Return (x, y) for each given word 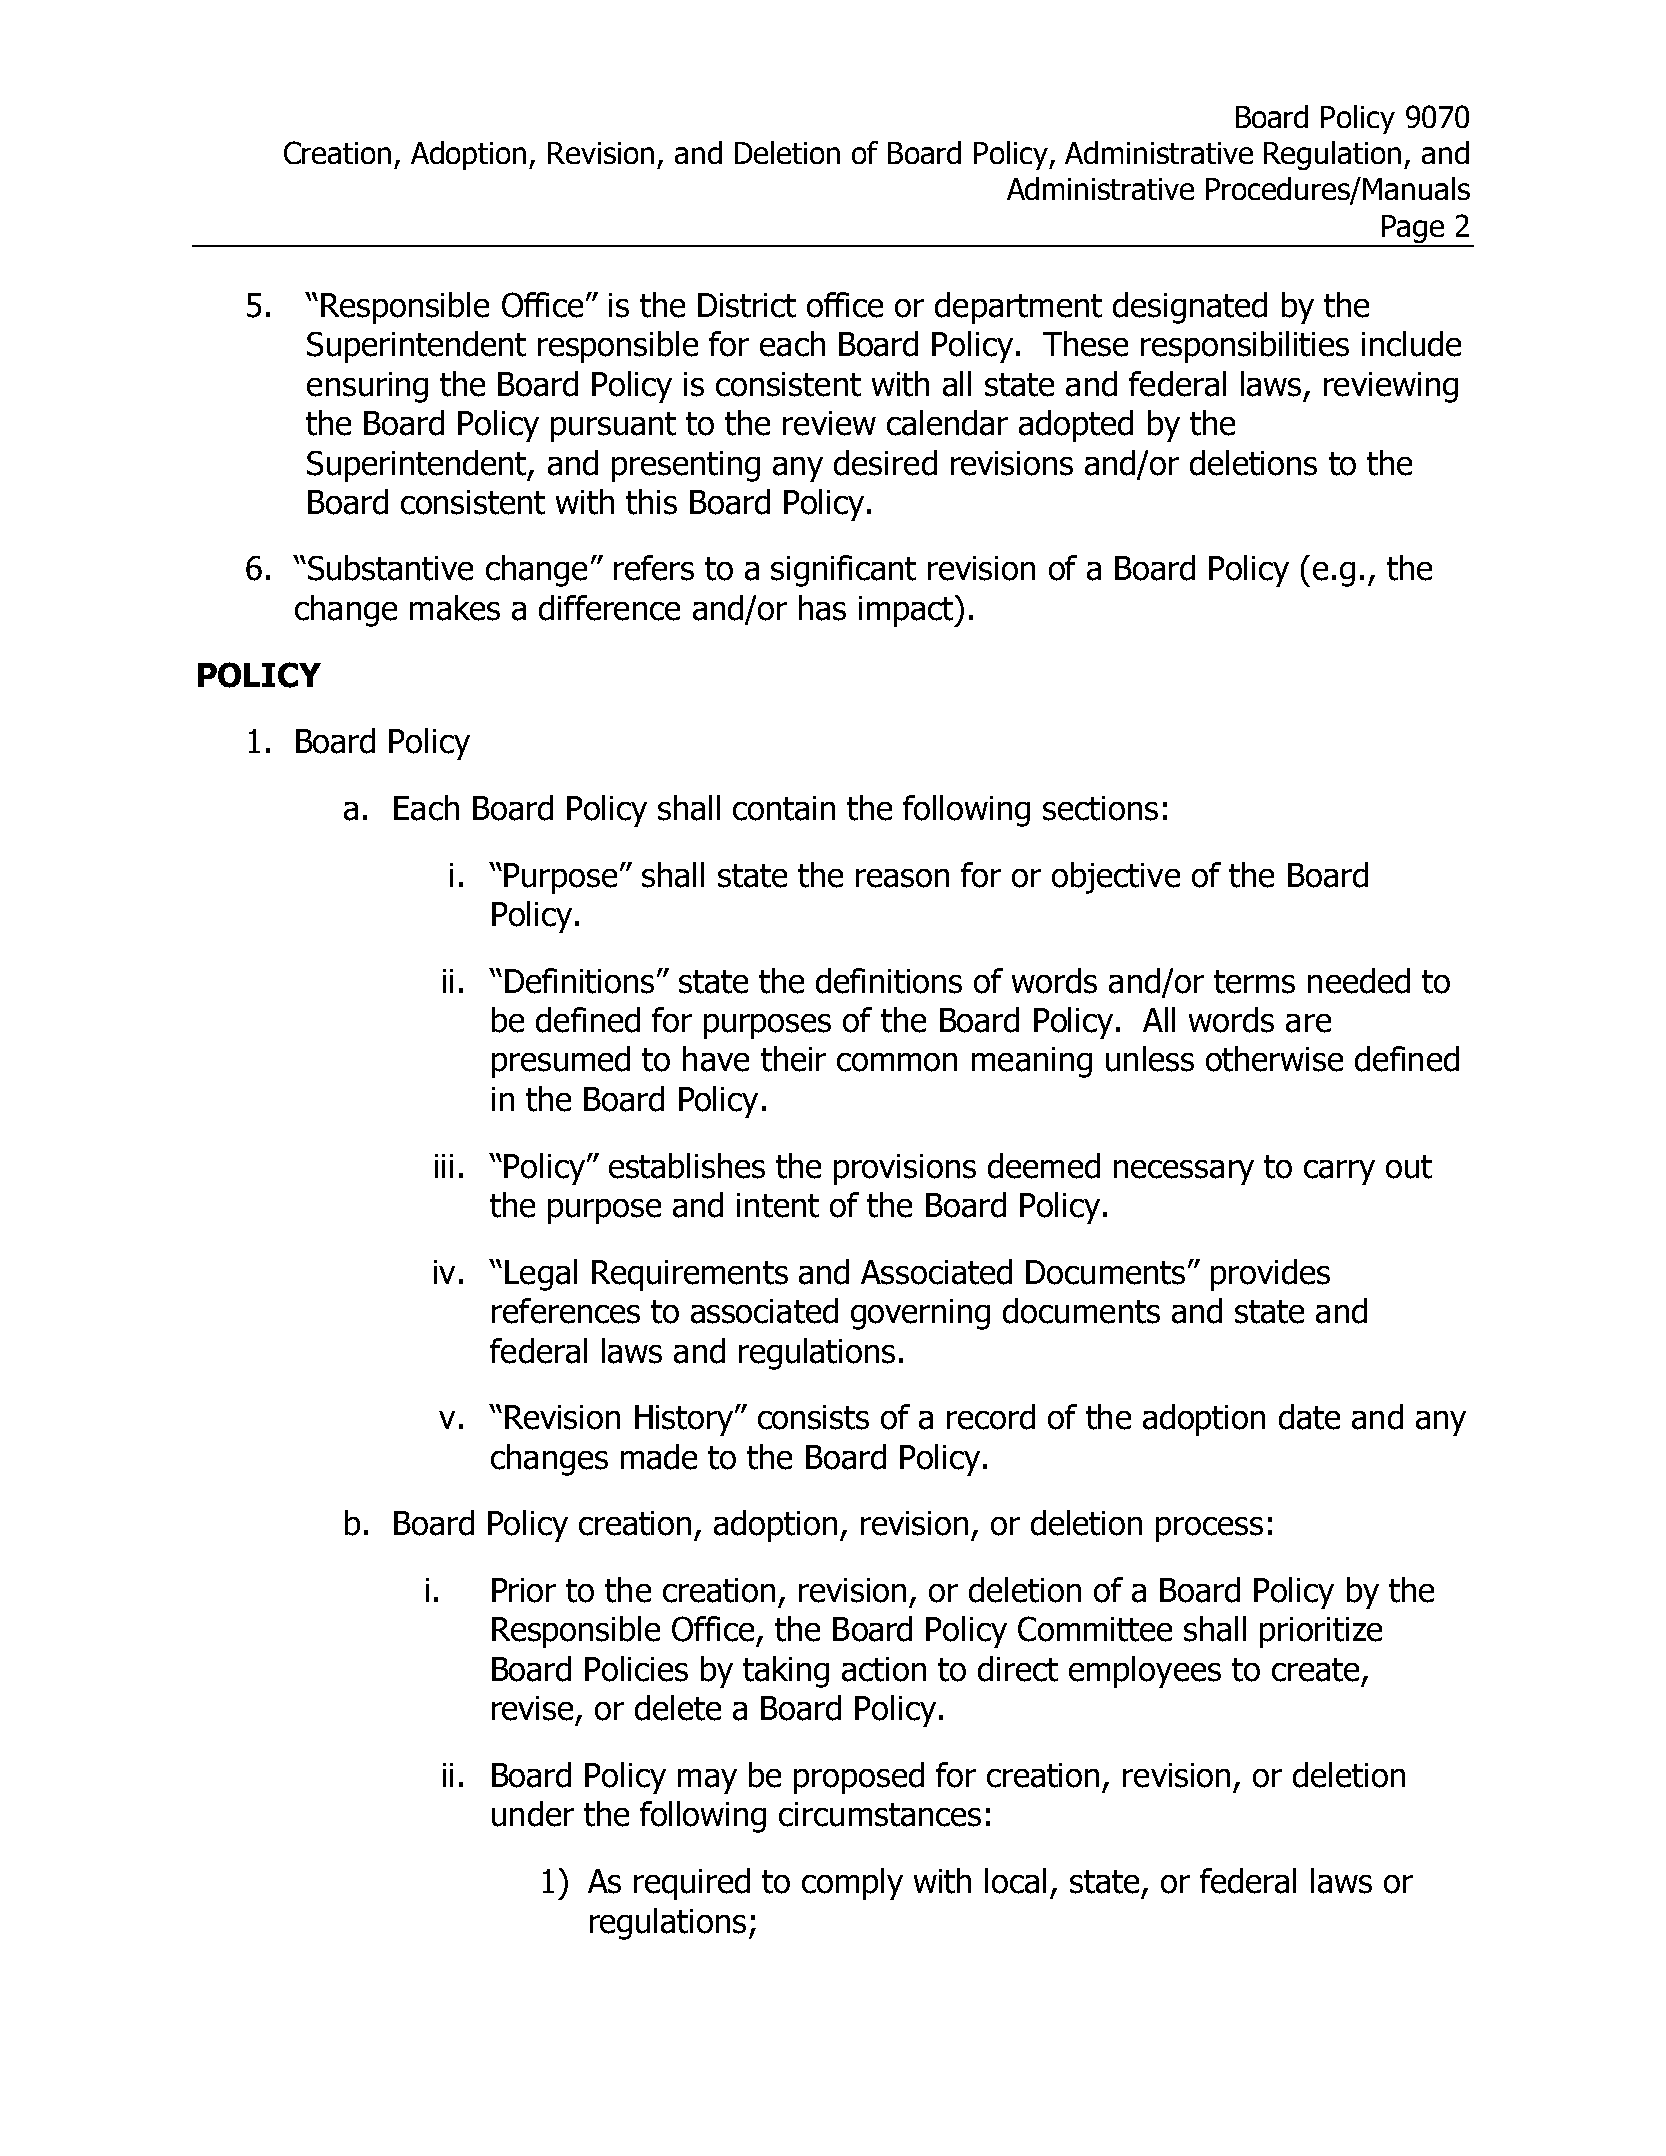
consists (813, 1417)
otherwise (1274, 1059)
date (1309, 1417)
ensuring (367, 387)
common (897, 1062)
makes (455, 608)
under (533, 1814)
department (1018, 308)
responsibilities (1245, 347)
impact (907, 611)
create (1315, 1670)
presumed (561, 1062)
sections (1100, 808)
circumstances (880, 1814)
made (659, 1457)
